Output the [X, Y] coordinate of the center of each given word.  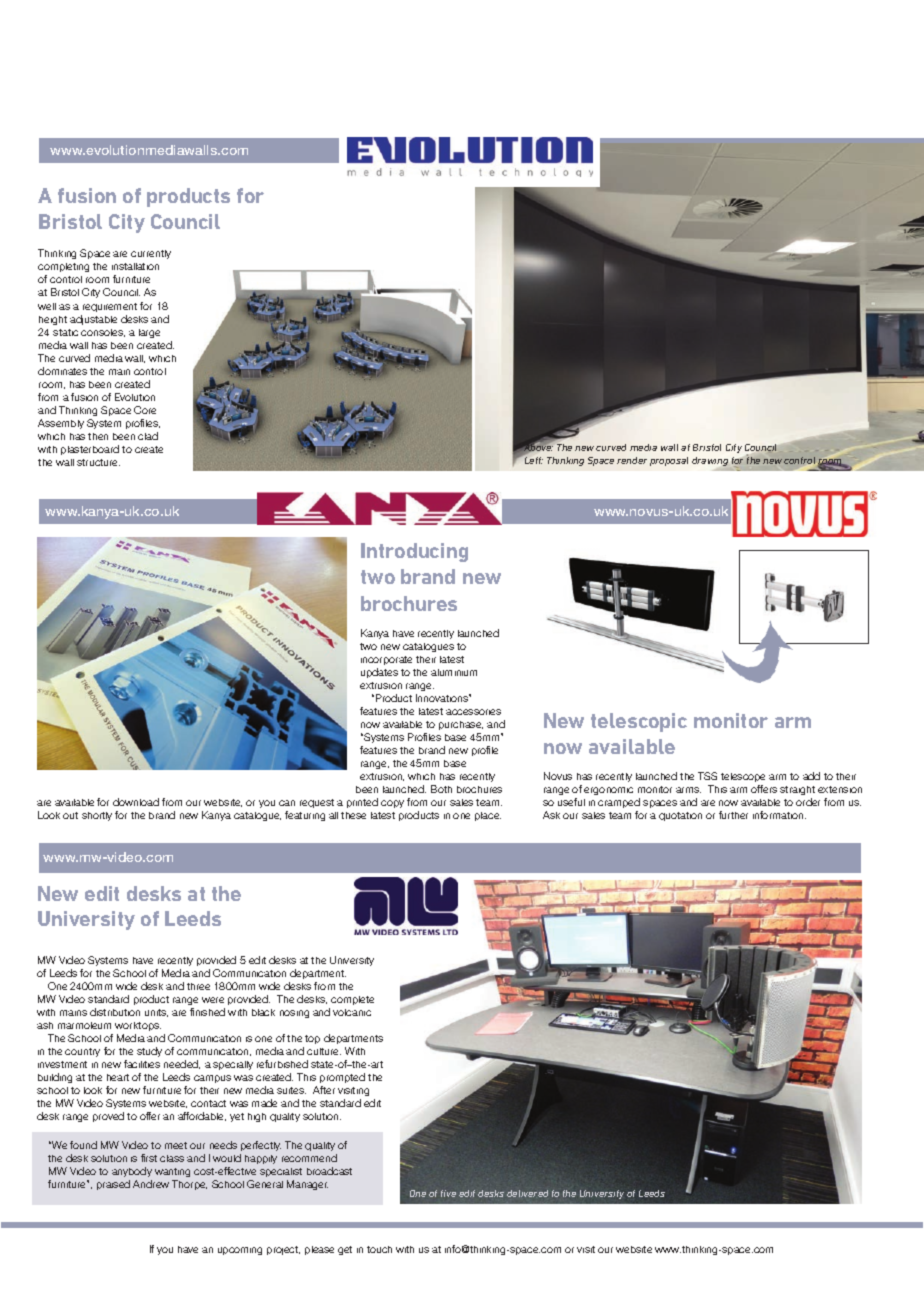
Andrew [151, 1184]
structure [98, 462]
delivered [527, 1193]
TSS [707, 776]
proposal [669, 461]
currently [151, 254]
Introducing [414, 552]
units [156, 1013]
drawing [711, 463]
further [733, 815]
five [448, 1193]
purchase [461, 725]
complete [352, 1000]
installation [135, 266]
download [136, 802]
